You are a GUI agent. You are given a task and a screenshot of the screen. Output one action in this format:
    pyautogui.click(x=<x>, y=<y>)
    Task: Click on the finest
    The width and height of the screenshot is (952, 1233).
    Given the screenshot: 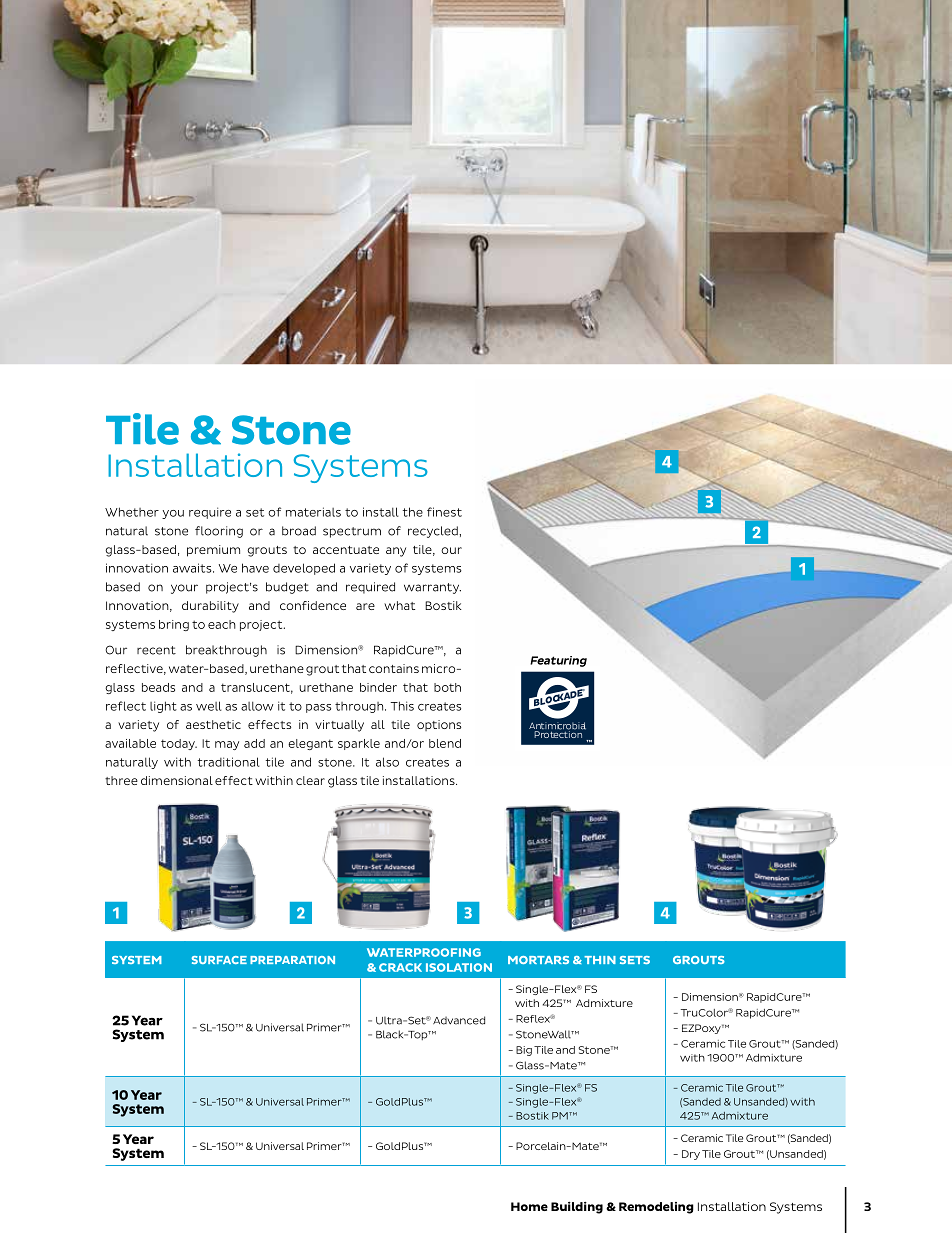 What is the action you would take?
    pyautogui.click(x=444, y=512)
